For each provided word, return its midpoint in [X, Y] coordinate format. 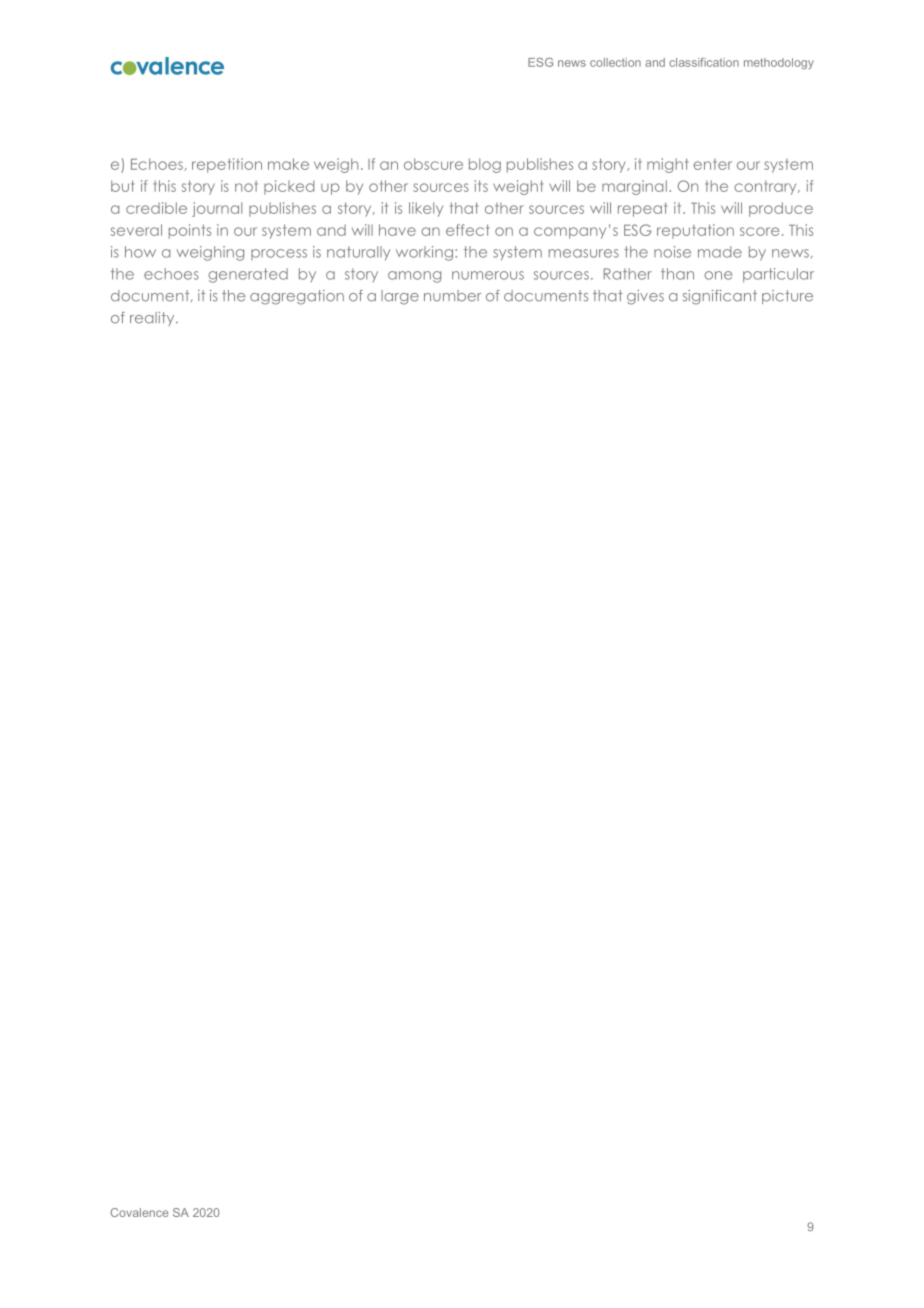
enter [712, 164]
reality [153, 319]
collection [615, 62]
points [190, 231]
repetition [227, 165]
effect [468, 230]
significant [720, 297]
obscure [433, 164]
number [453, 296]
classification [704, 62]
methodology [779, 63]
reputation [695, 231]
